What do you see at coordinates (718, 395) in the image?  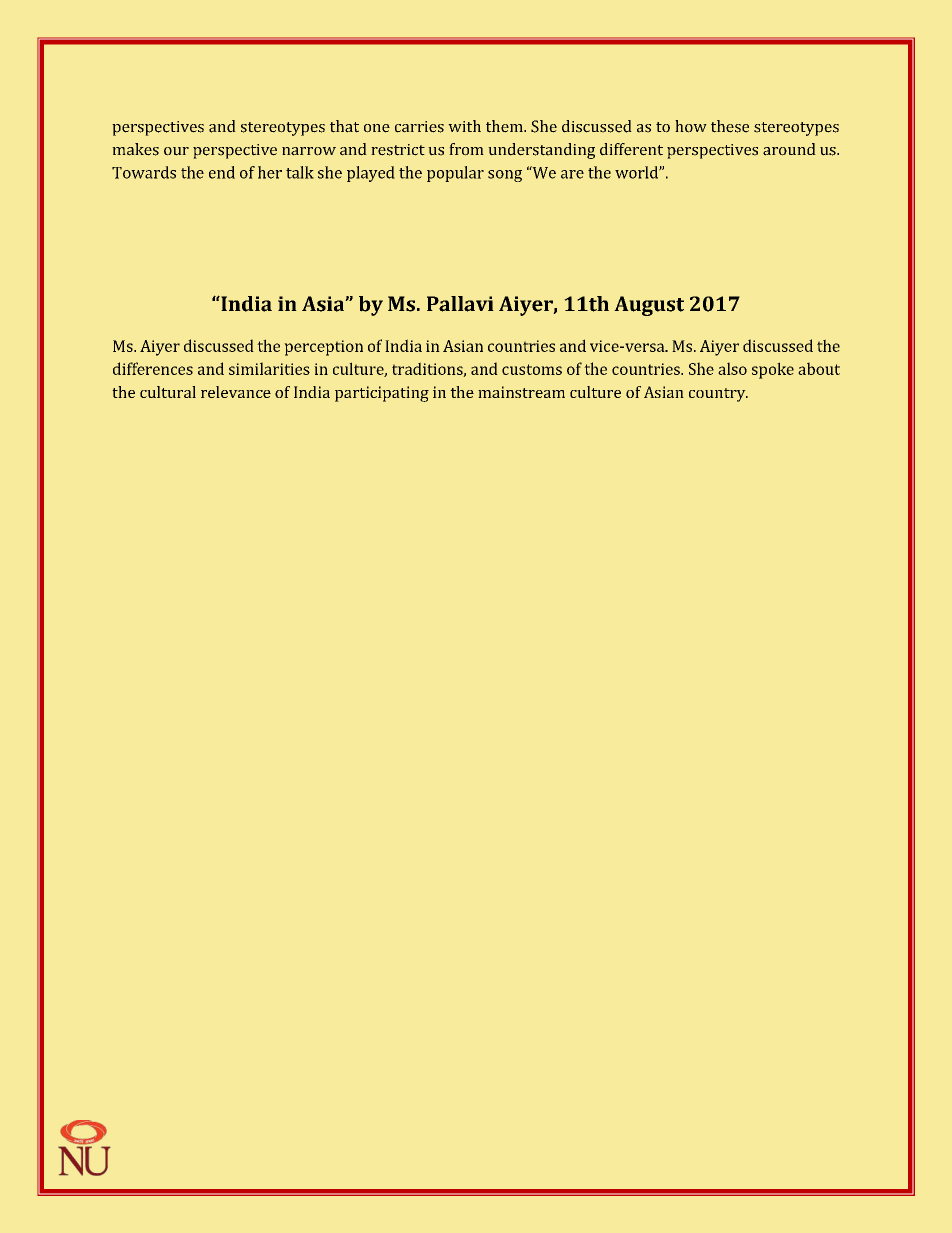 I see `country` at bounding box center [718, 395].
